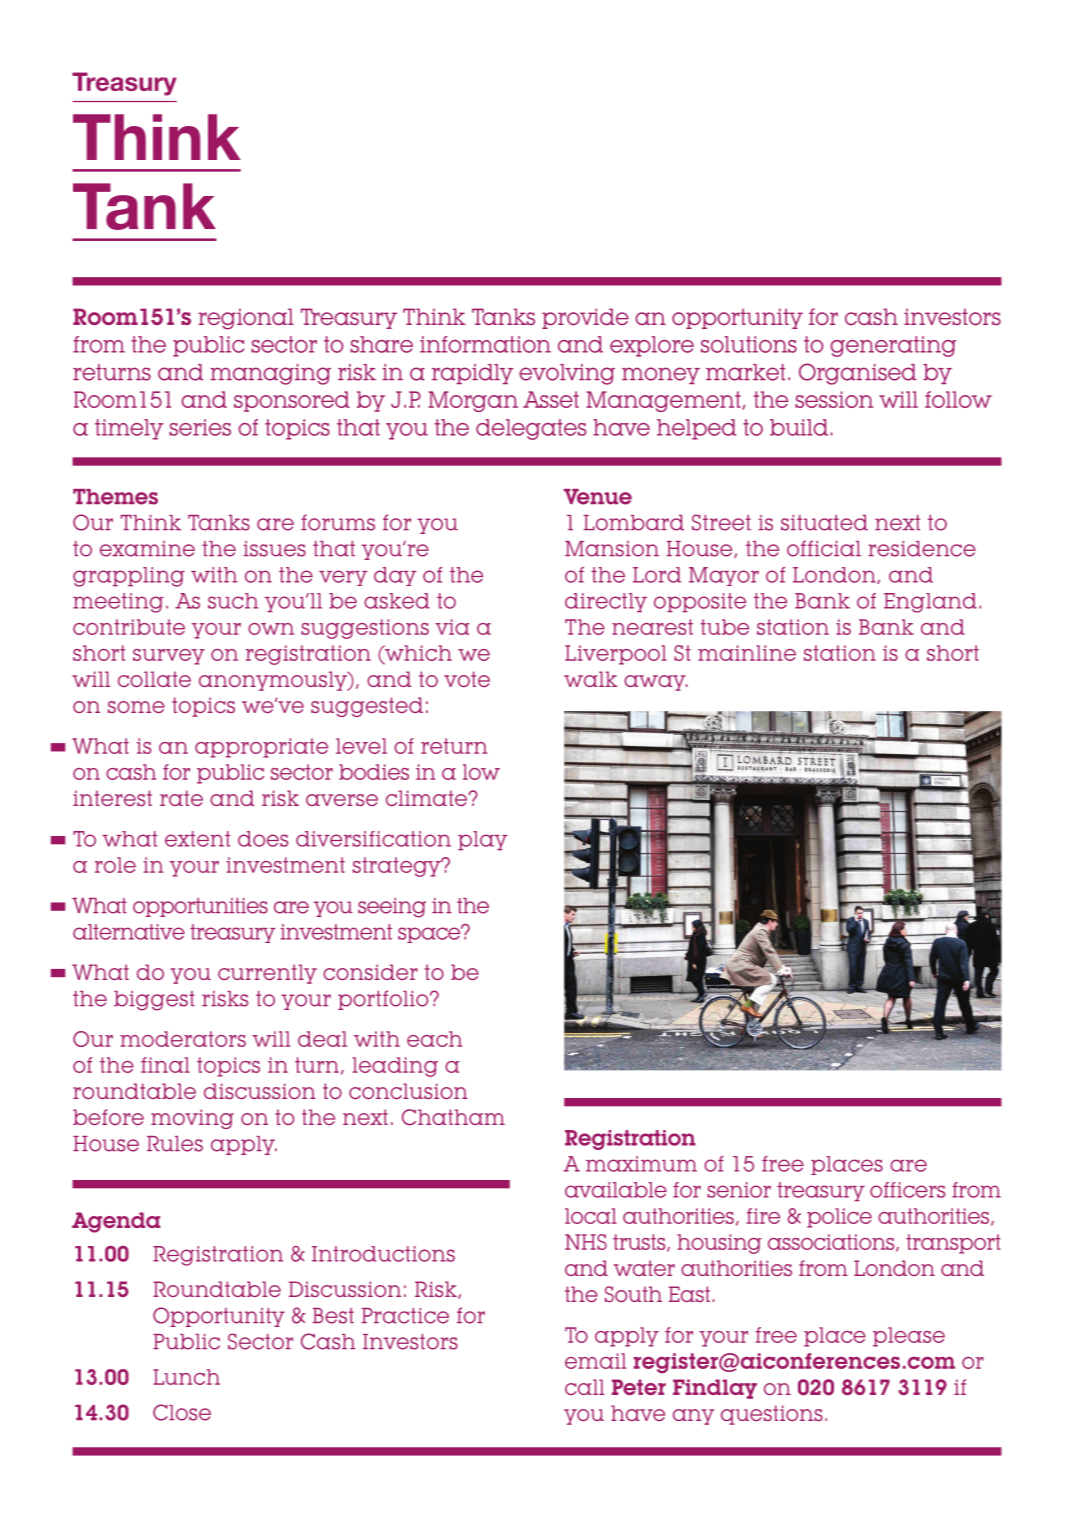 This image has width=1074, height=1524. Describe the element at coordinates (186, 1377) in the image. I see `Lunch` at that location.
